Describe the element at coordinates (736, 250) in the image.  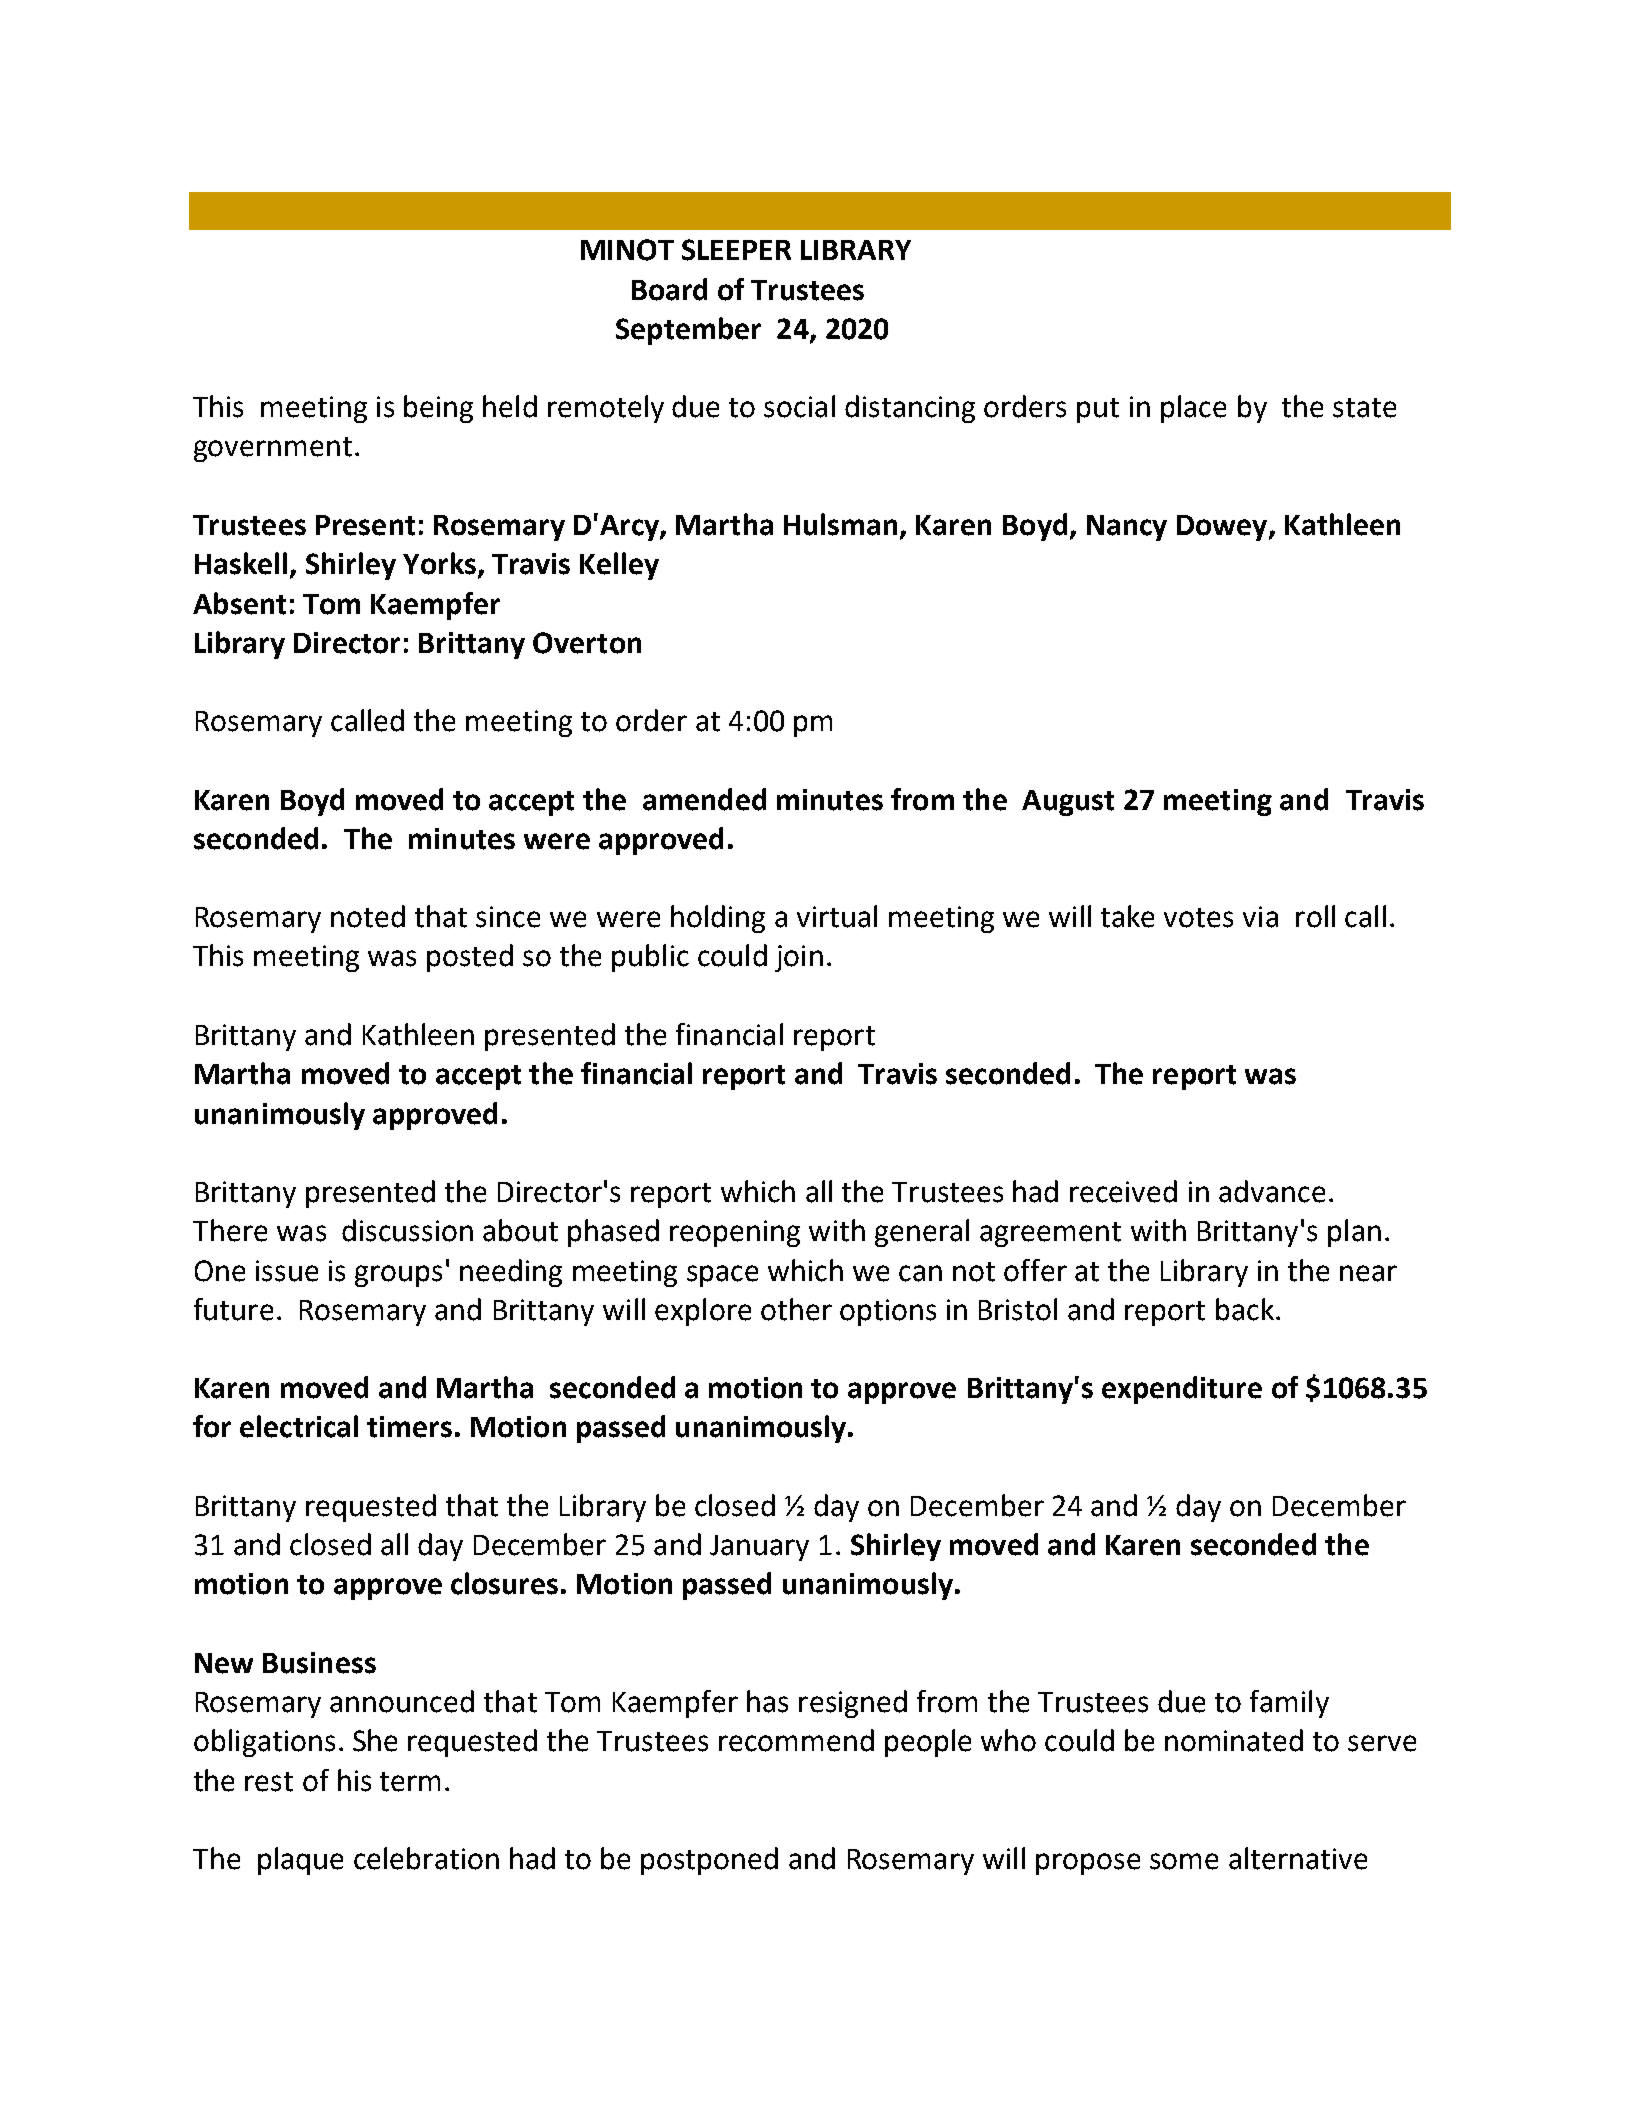
I see `SLEEPER` at that location.
